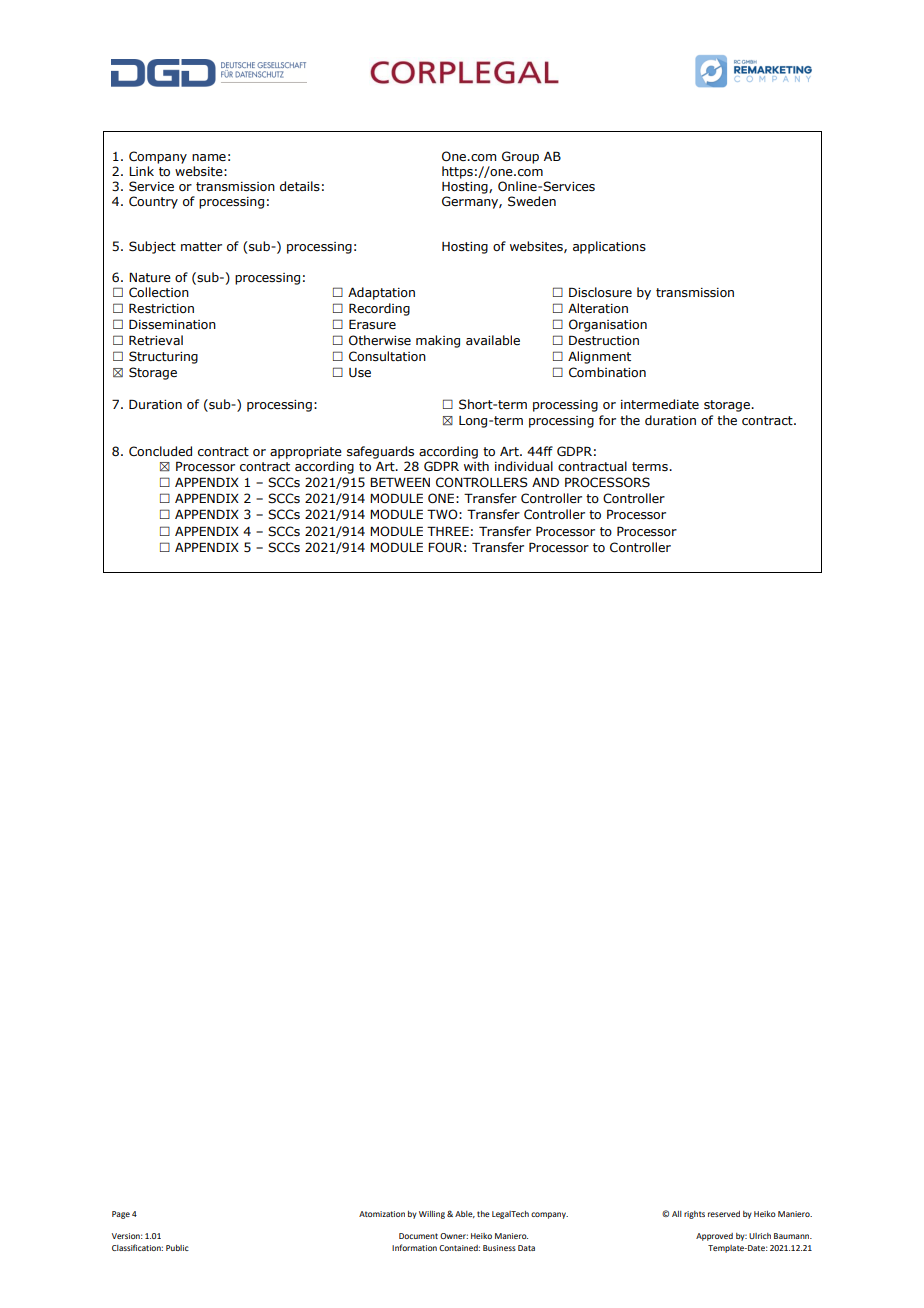  Describe the element at coordinates (524, 466) in the document. I see `individual` at that location.
